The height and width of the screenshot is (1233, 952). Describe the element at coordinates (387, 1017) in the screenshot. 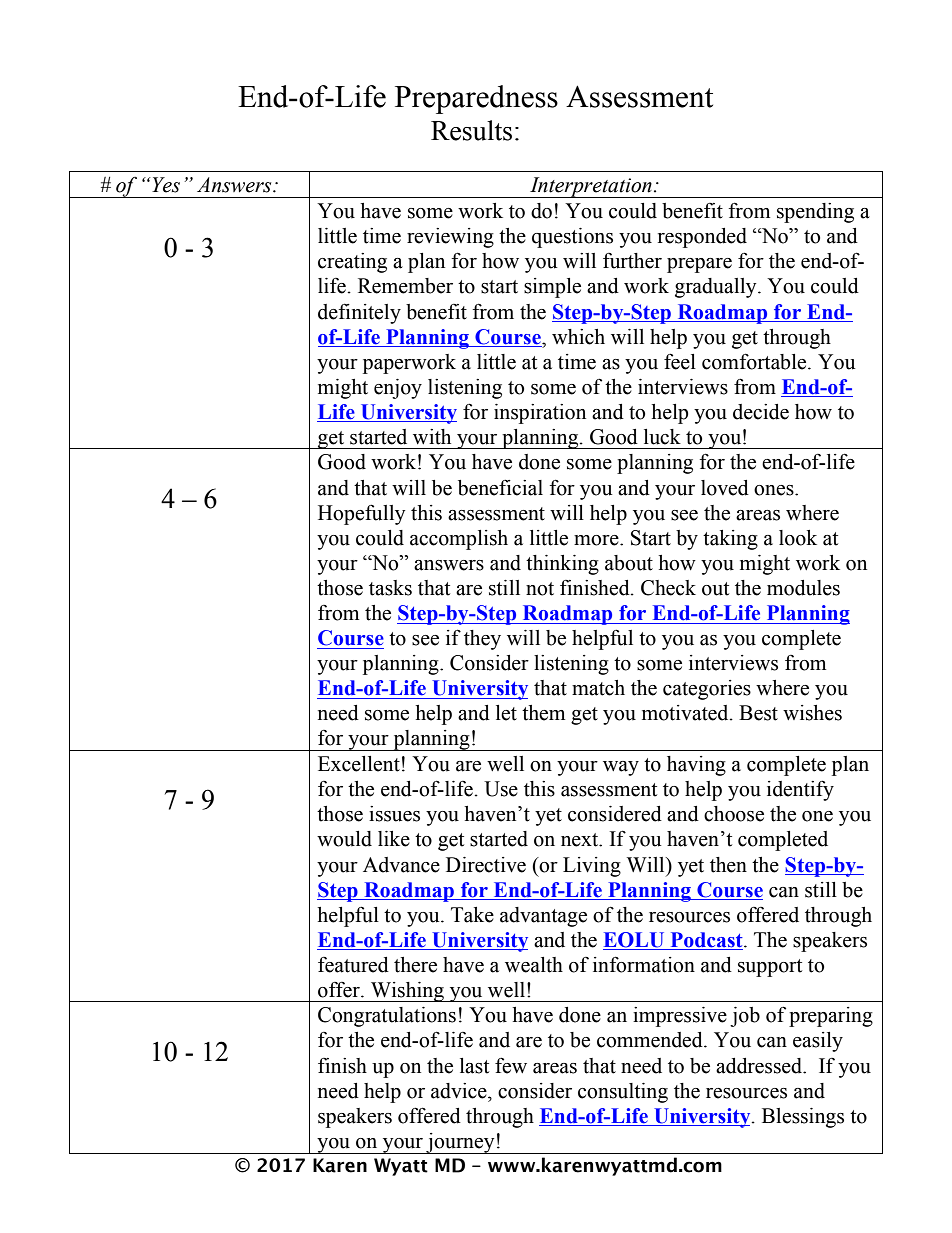

I see `Congratulations` at that location.
